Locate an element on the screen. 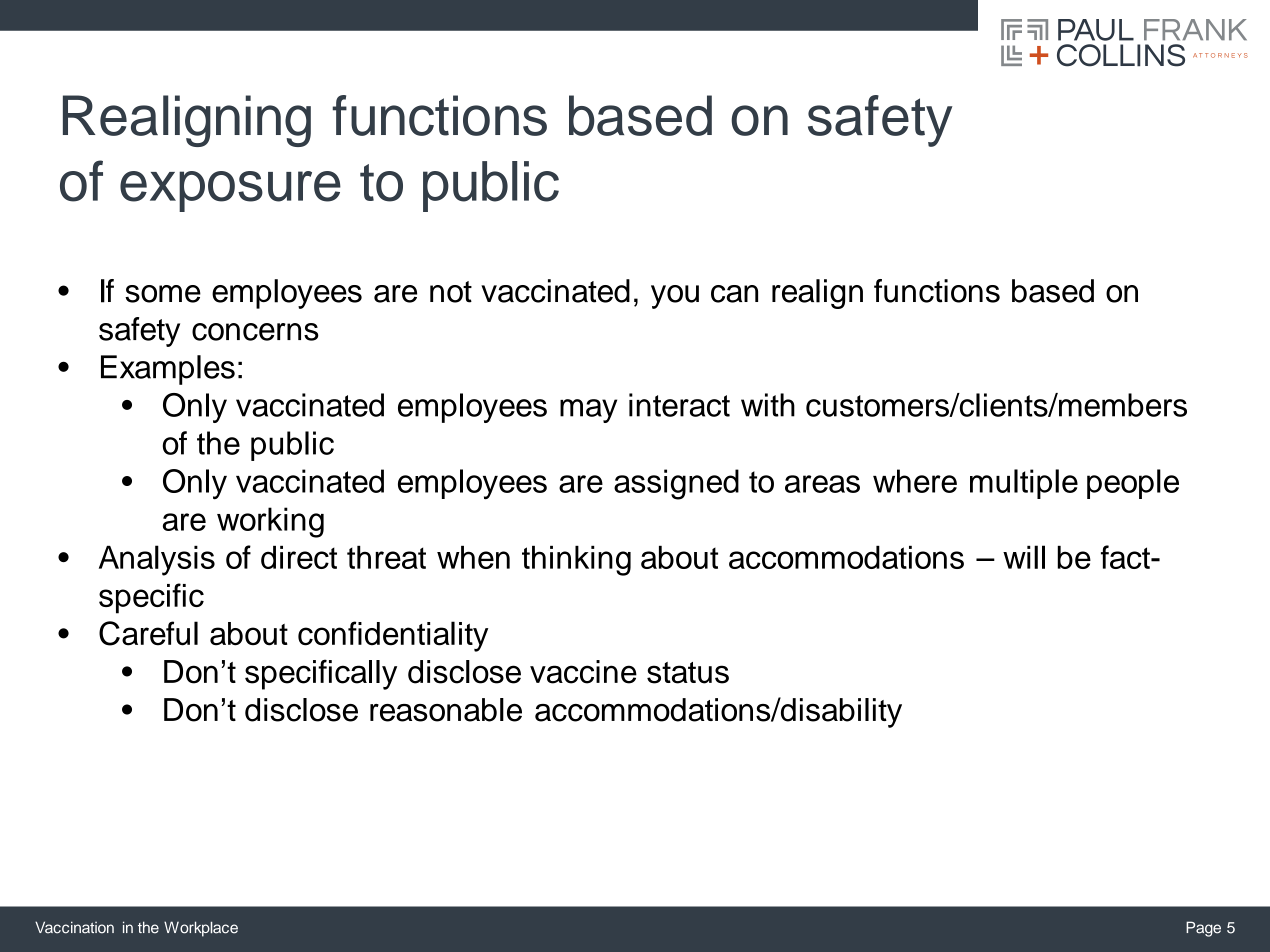  Examples is located at coordinates (168, 370).
